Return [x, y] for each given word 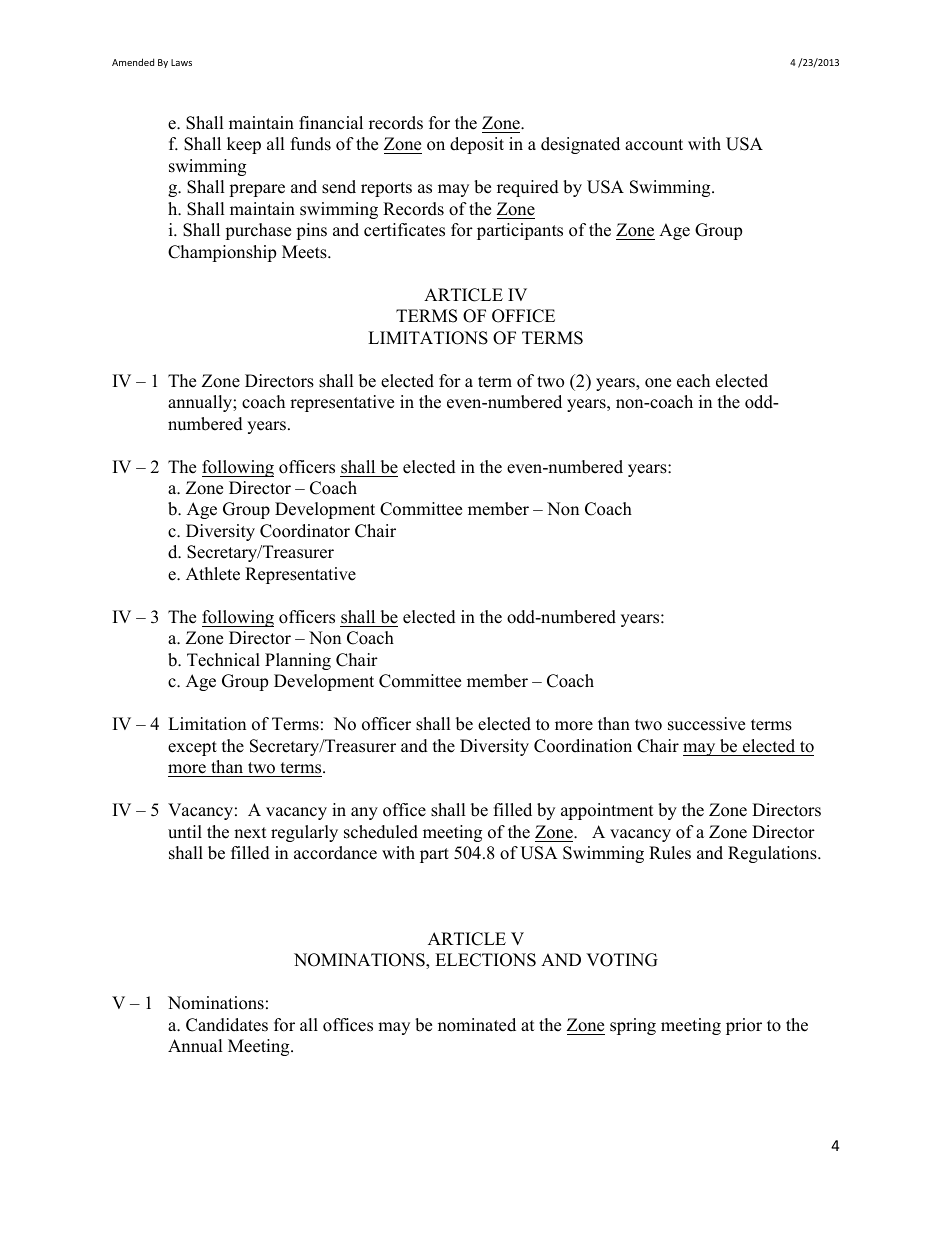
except [192, 748]
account [654, 145]
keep [244, 145]
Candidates [227, 1025]
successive [706, 724]
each [693, 381]
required [528, 188]
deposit [477, 145]
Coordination [583, 746]
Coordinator [305, 531]
